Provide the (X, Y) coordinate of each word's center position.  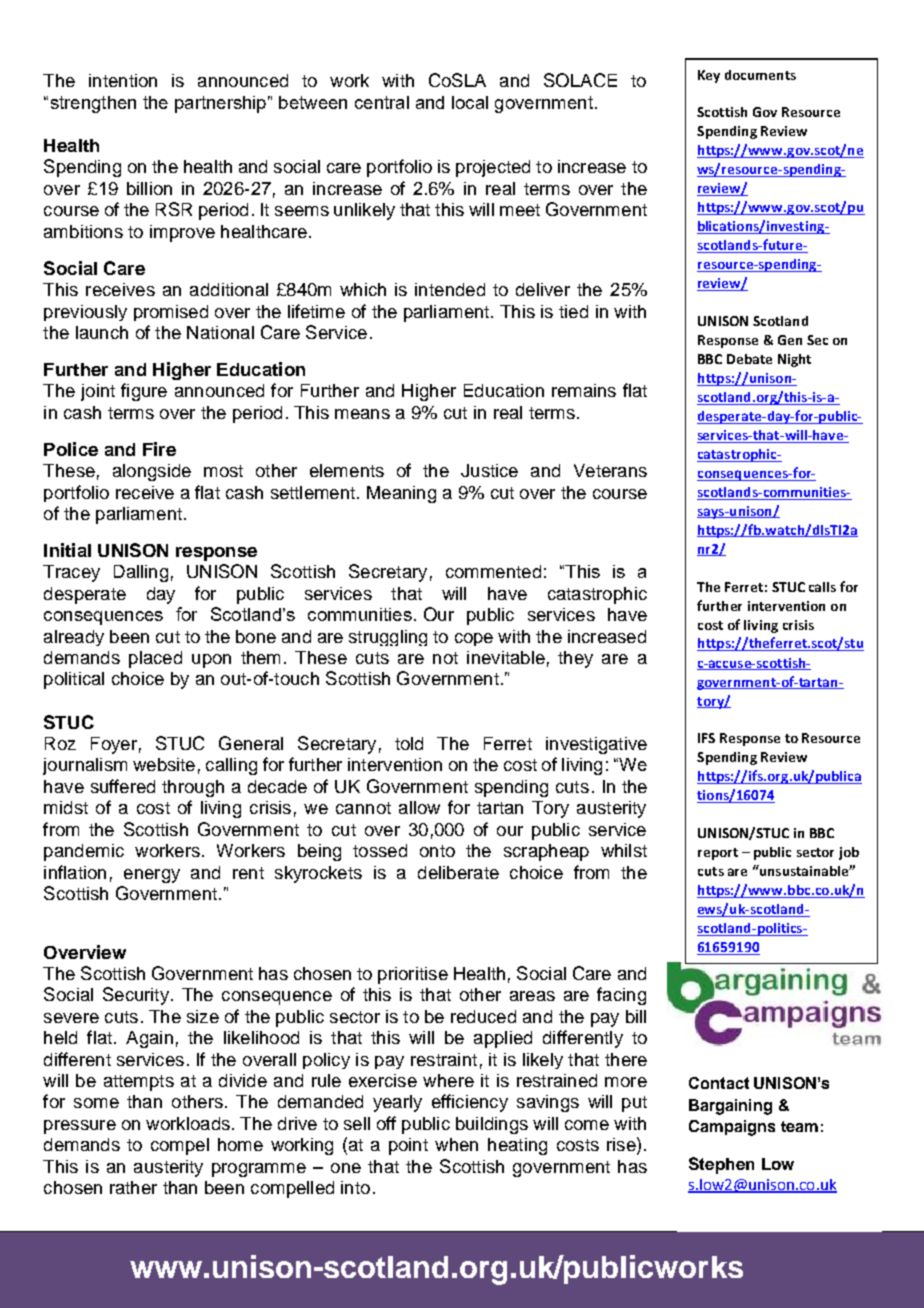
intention (123, 80)
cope (474, 639)
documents (760, 75)
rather (133, 1187)
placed (155, 659)
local (470, 102)
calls (822, 587)
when (456, 1144)
